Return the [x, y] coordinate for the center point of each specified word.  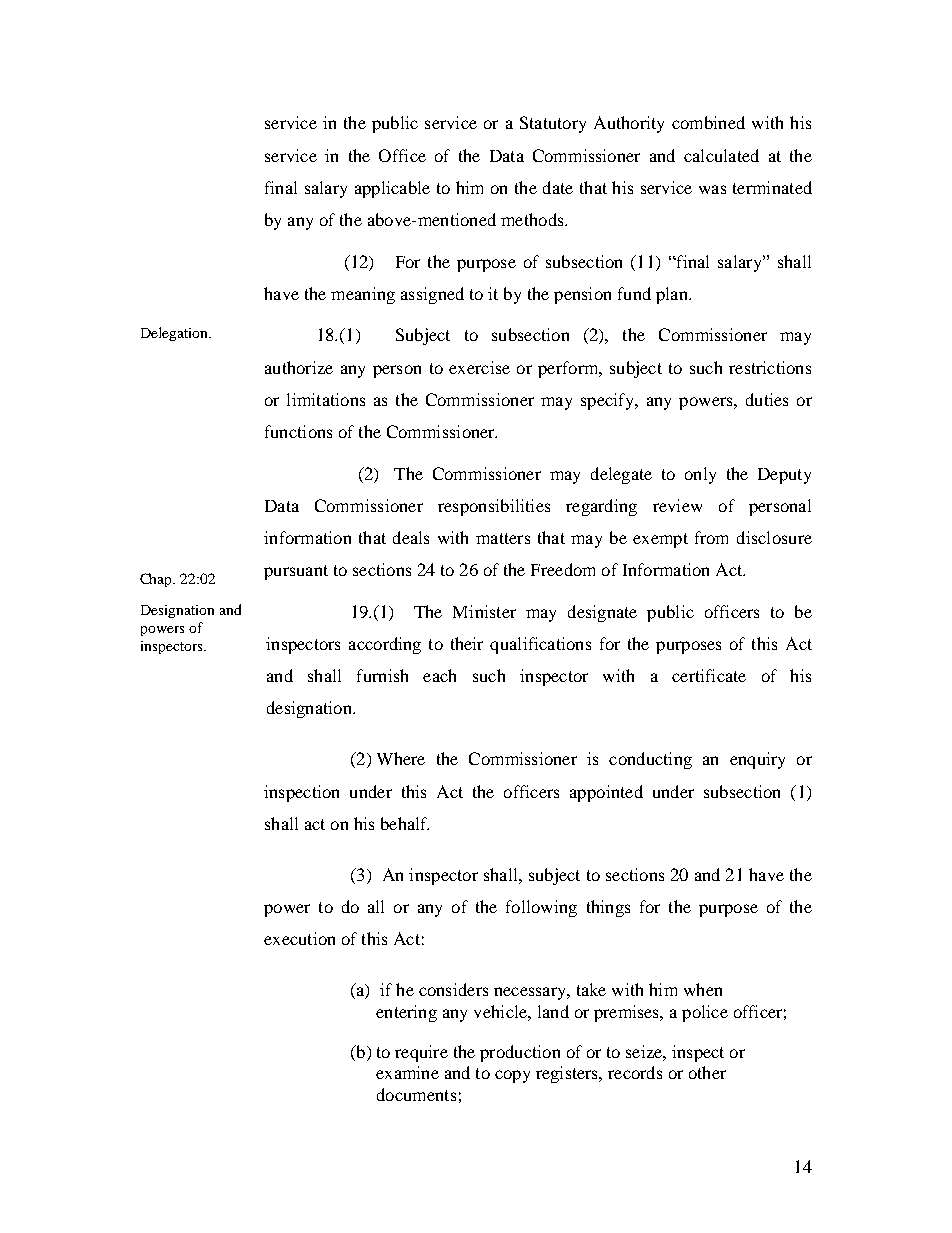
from [711, 537]
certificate [709, 675]
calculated [721, 155]
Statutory [553, 124]
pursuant [296, 572]
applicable [392, 189]
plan [673, 295]
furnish [382, 675]
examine [407, 1072]
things [608, 908]
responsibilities [494, 507]
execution [299, 938]
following [541, 908]
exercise [479, 367]
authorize [299, 367]
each [439, 675]
